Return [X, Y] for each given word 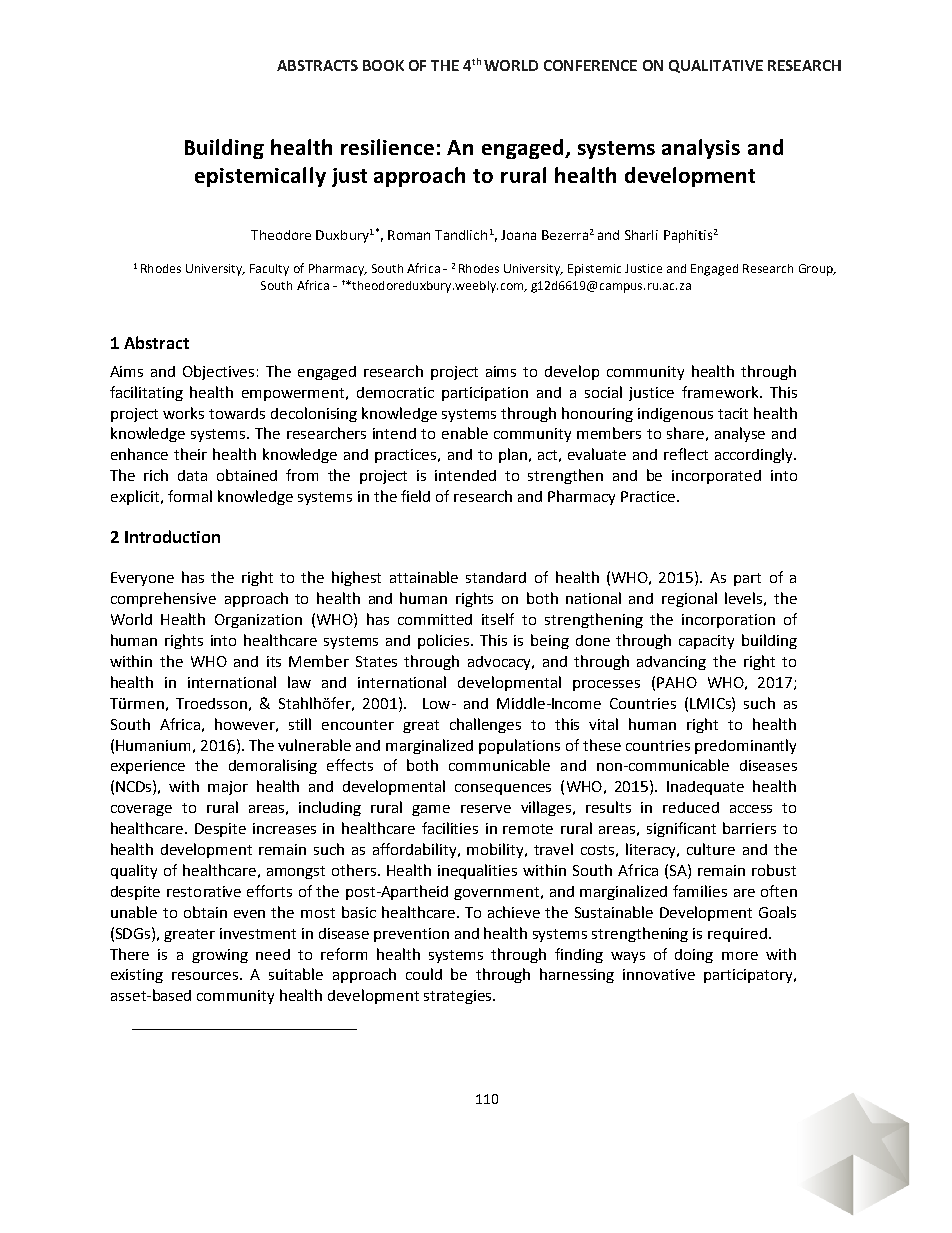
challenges [485, 725]
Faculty [269, 270]
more [740, 956]
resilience [387, 147]
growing [220, 956]
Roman [409, 235]
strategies [459, 997]
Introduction [172, 536]
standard [496, 577]
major [228, 788]
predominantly [745, 746]
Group [817, 270]
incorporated [716, 477]
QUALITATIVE [716, 66]
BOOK [383, 65]
